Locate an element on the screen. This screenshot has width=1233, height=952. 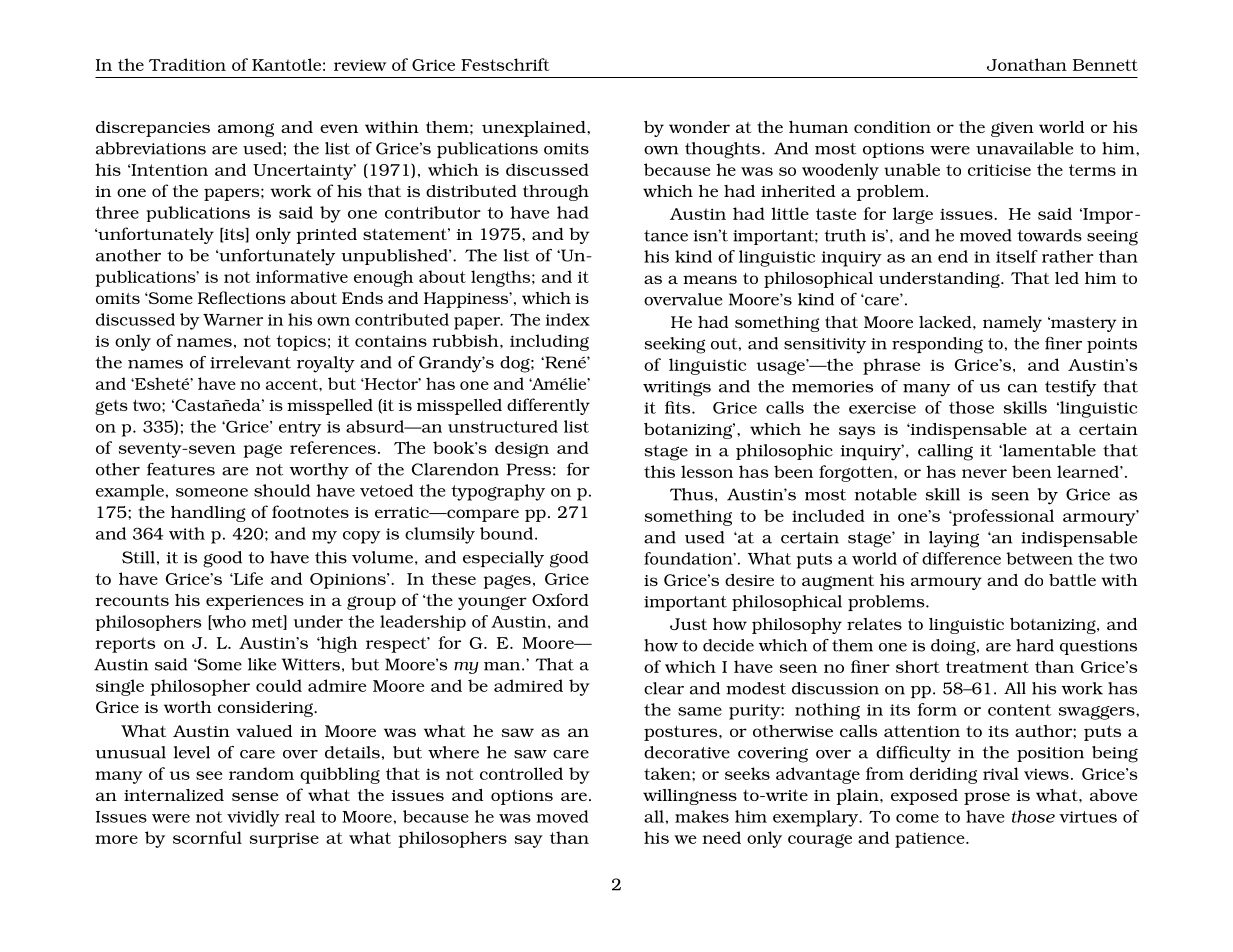
Tradition is located at coordinates (187, 64).
